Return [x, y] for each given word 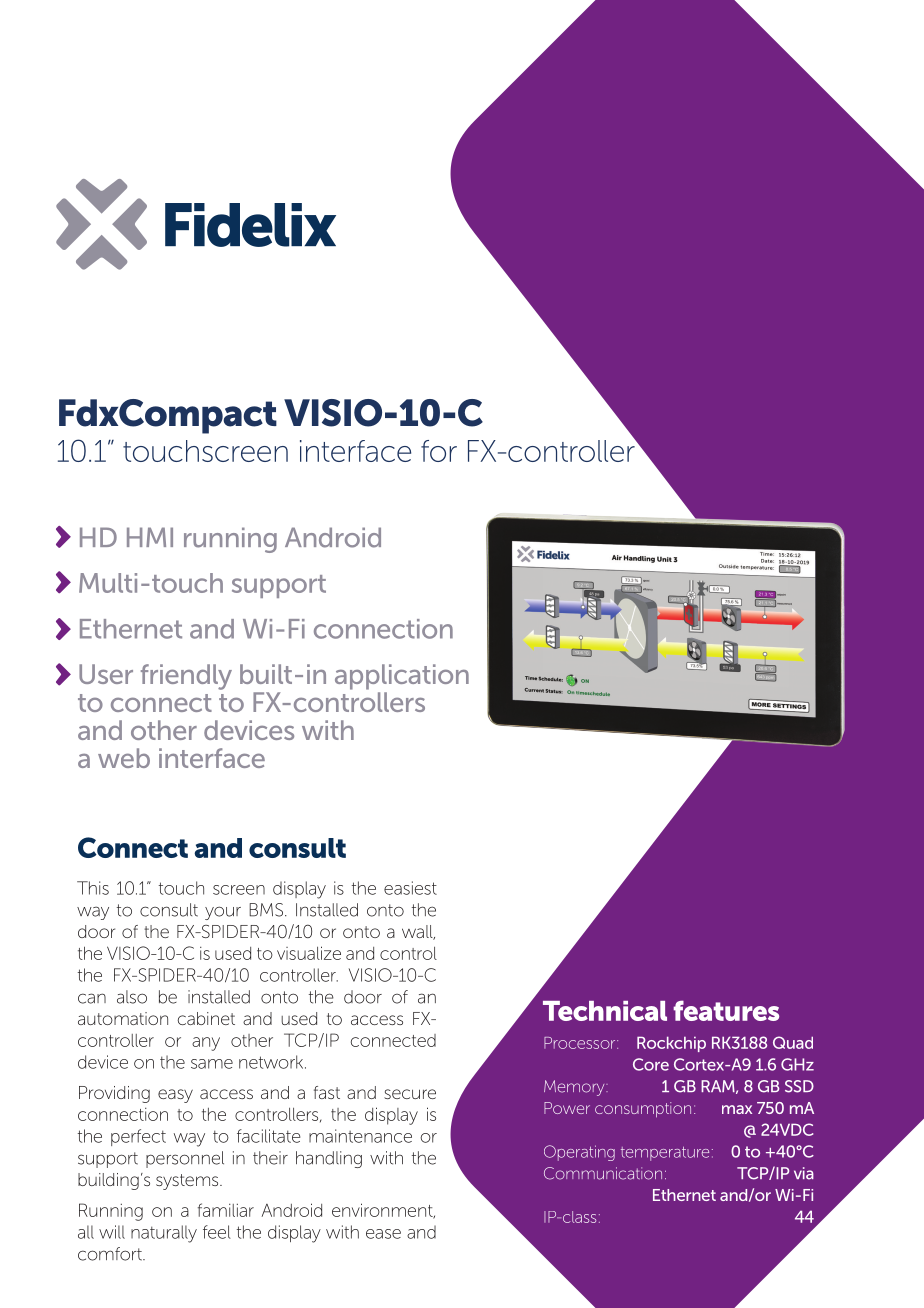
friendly [186, 677]
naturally [164, 1234]
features [726, 1010]
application [402, 677]
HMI [150, 537]
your [223, 913]
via [804, 1173]
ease [383, 1234]
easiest [410, 888]
